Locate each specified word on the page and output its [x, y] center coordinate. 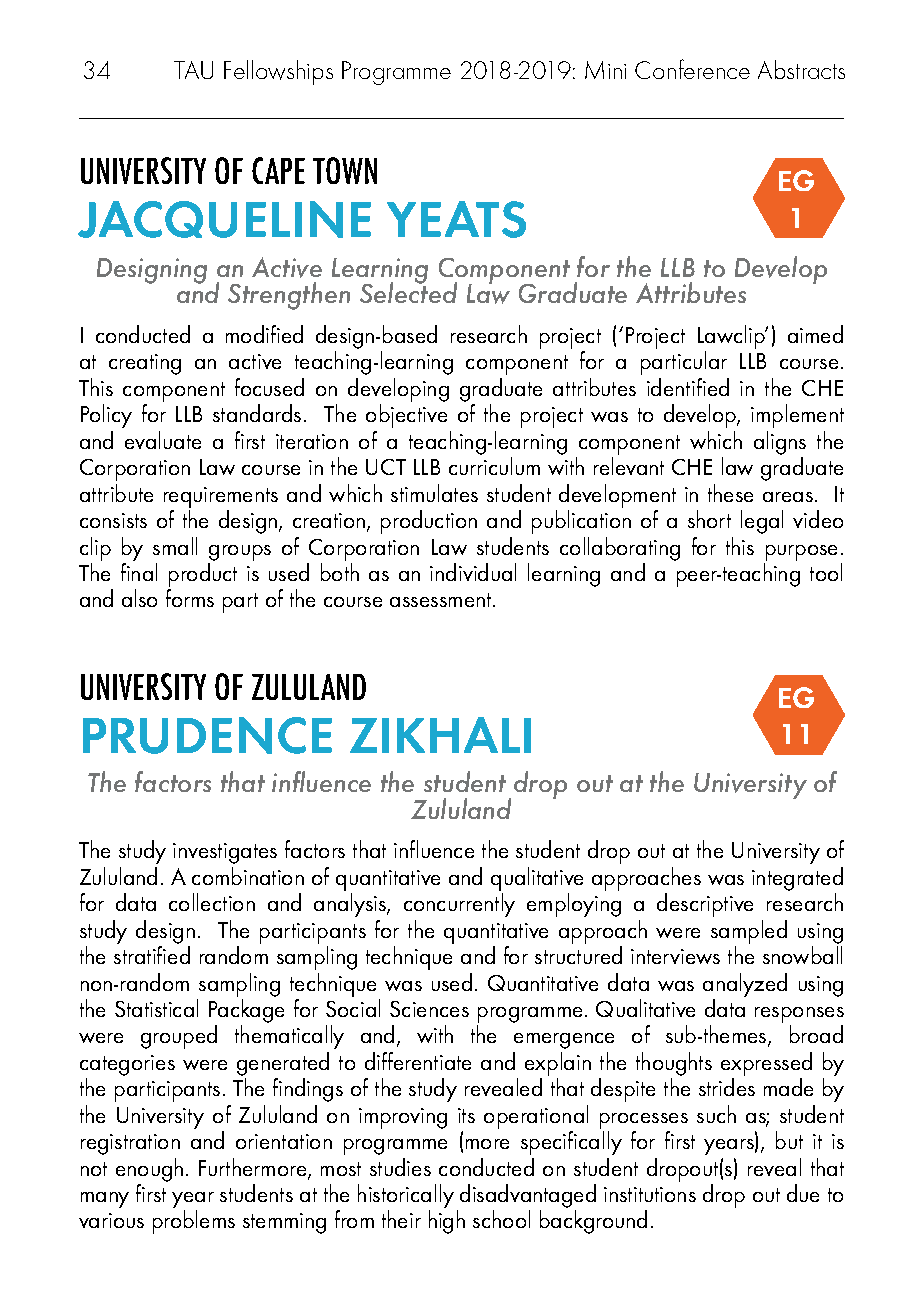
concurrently [459, 905]
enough [149, 1170]
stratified [152, 955]
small [175, 546]
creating [145, 364]
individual [473, 572]
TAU [193, 70]
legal [762, 522]
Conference [692, 69]
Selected [408, 292]
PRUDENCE [207, 735]
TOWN [345, 170]
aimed [815, 334]
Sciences [429, 1009]
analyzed [745, 985]
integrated [797, 879]
